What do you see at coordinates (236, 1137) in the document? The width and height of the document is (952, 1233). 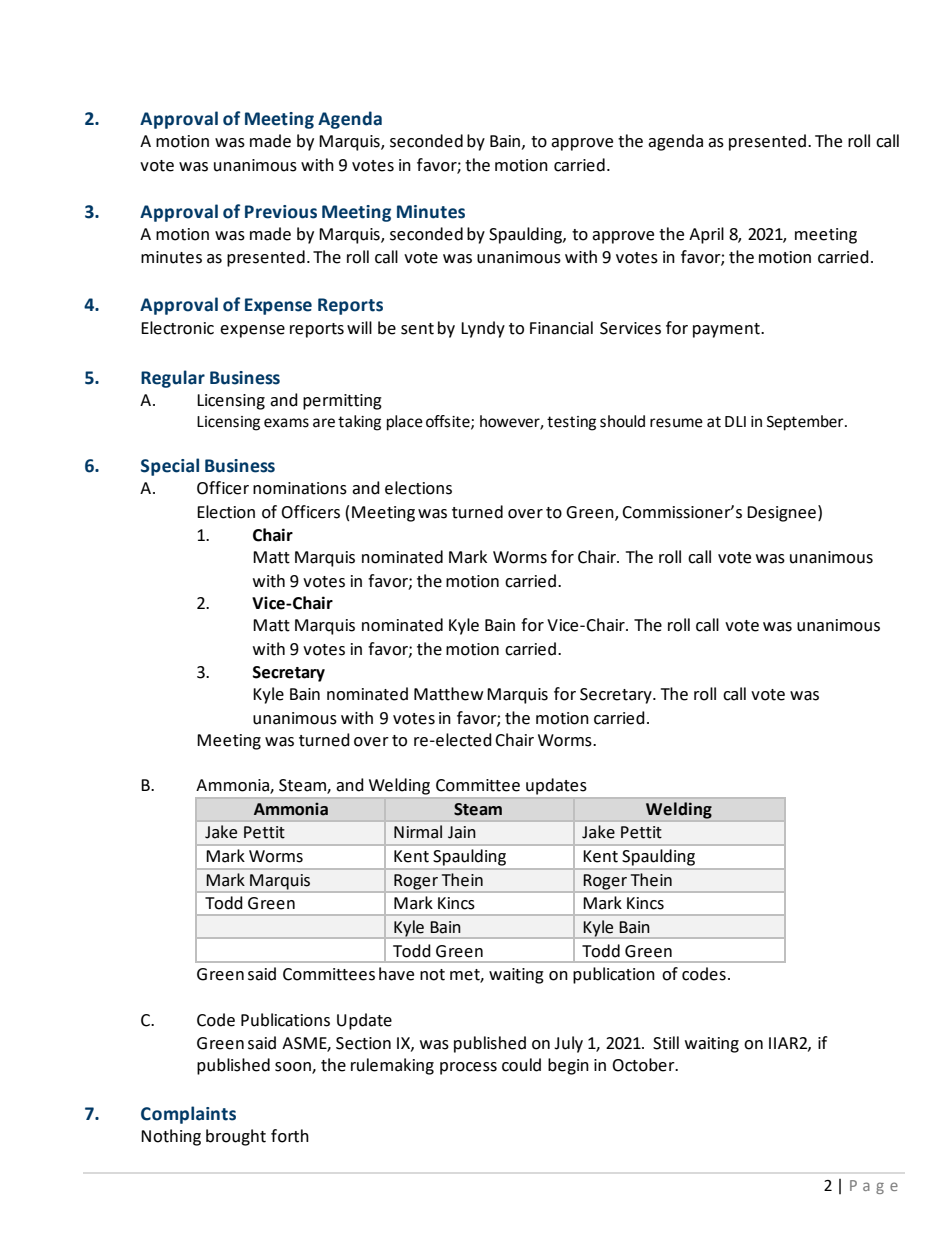 I see `brought` at bounding box center [236, 1137].
